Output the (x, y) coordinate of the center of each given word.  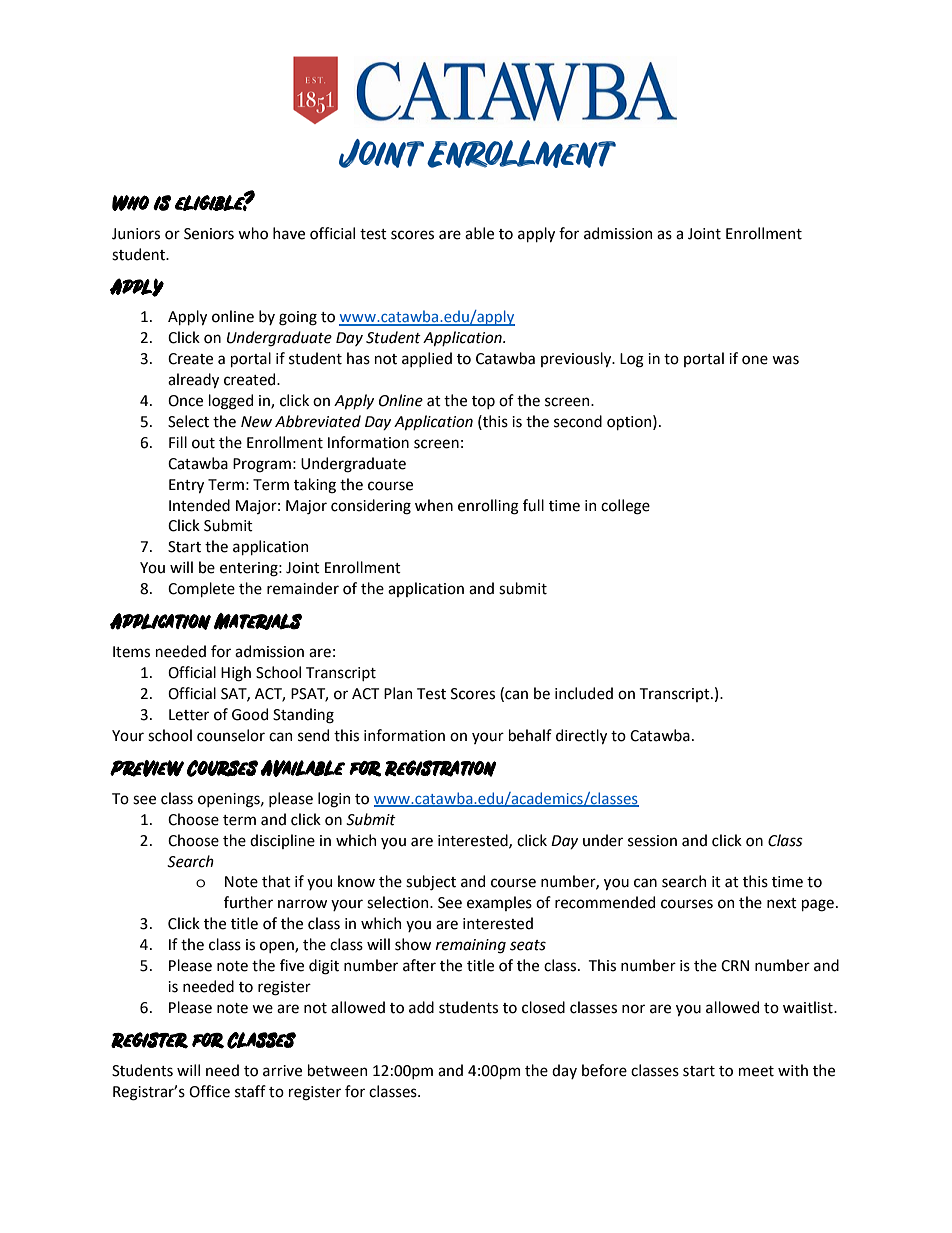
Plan (398, 693)
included (584, 693)
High (236, 674)
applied (427, 359)
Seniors (209, 234)
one (755, 360)
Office (209, 1091)
